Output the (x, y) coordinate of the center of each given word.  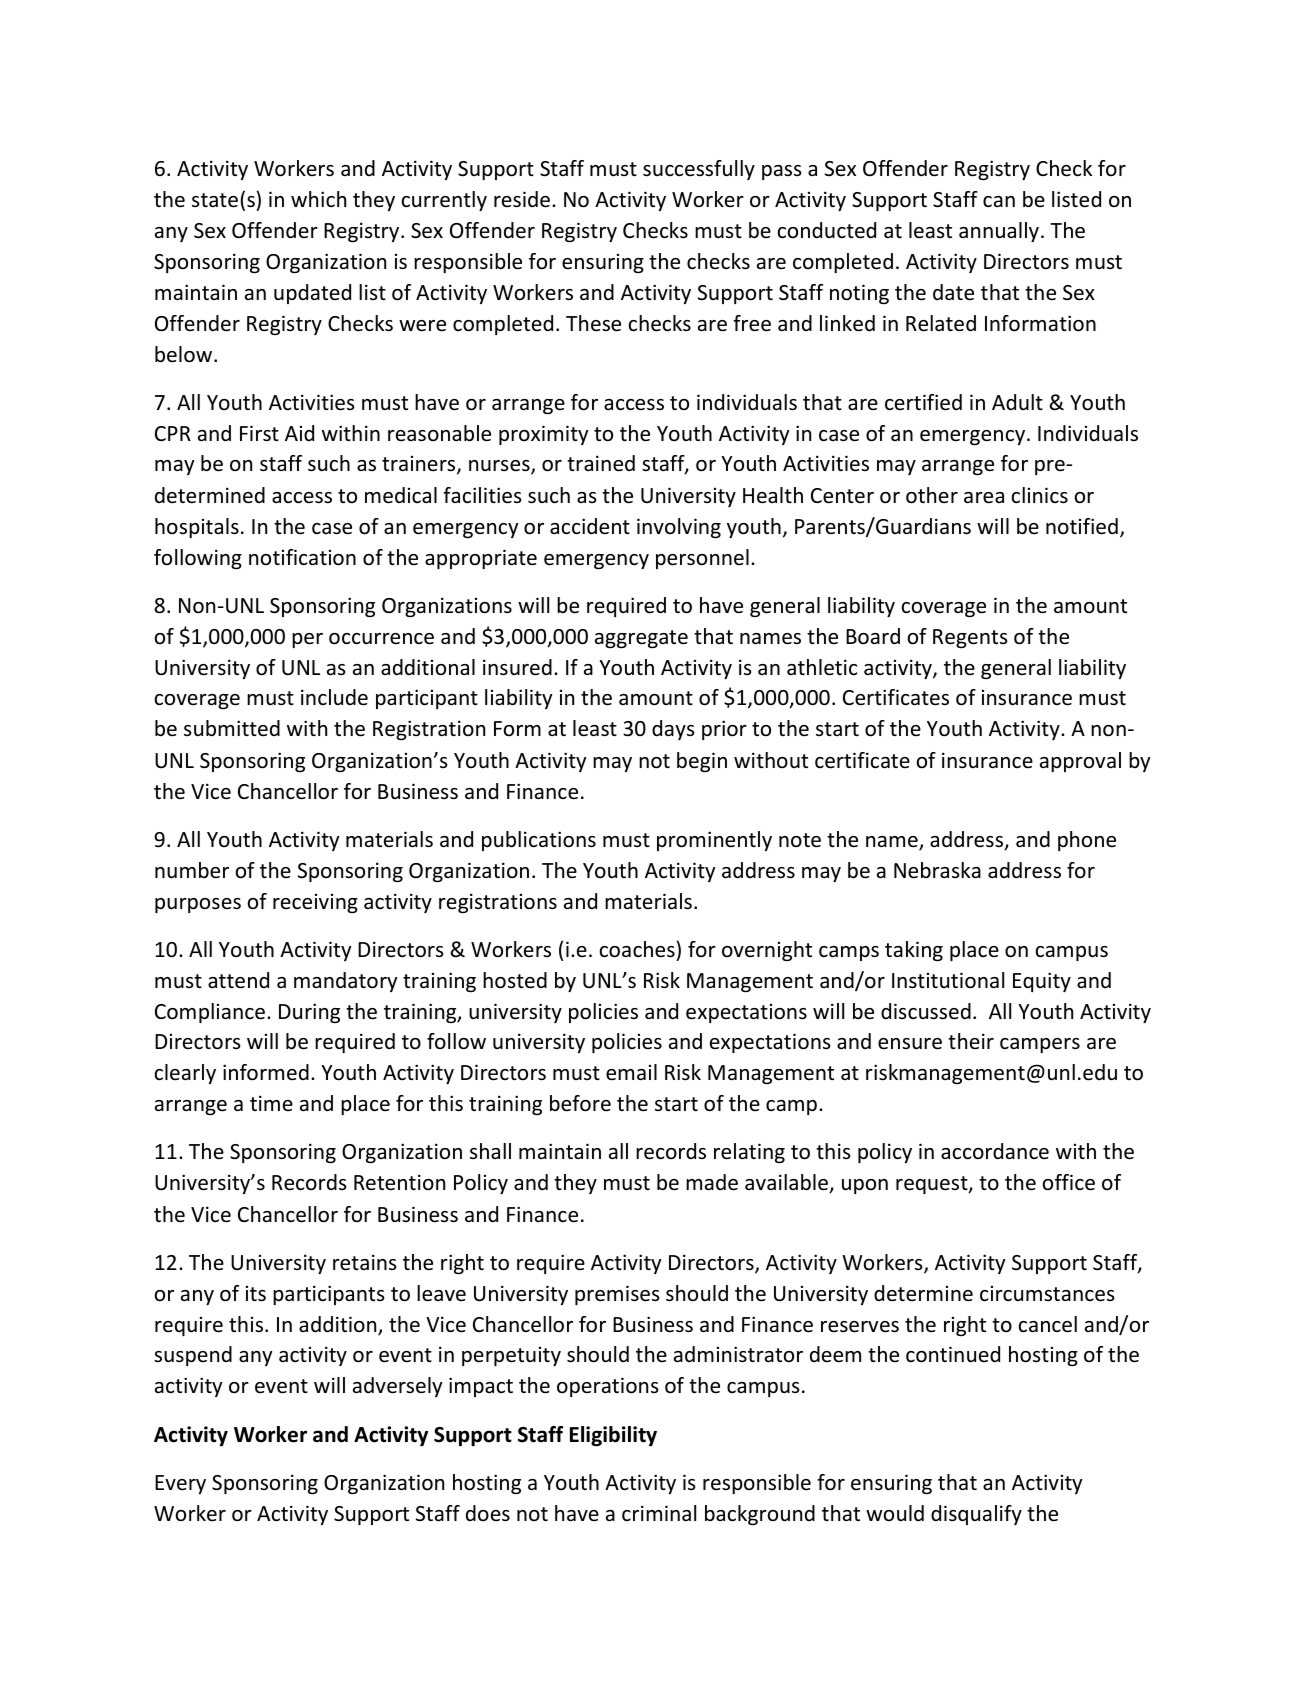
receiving (315, 903)
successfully (699, 170)
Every (180, 1484)
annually (999, 232)
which (318, 199)
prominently (714, 841)
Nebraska (937, 870)
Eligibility (613, 1436)
